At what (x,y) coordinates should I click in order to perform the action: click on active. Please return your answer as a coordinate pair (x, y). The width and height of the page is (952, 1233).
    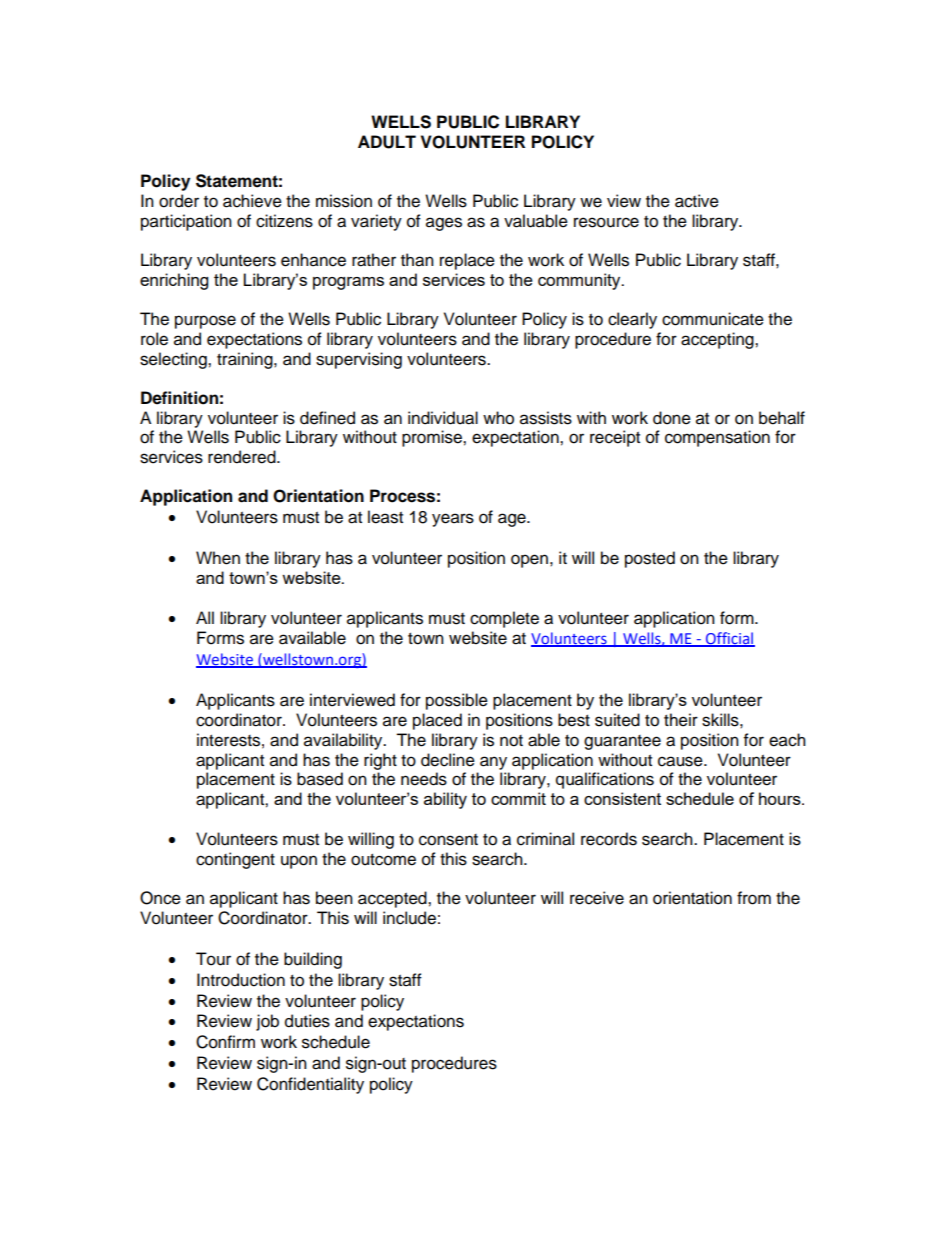
    Looking at the image, I should click on (697, 201).
